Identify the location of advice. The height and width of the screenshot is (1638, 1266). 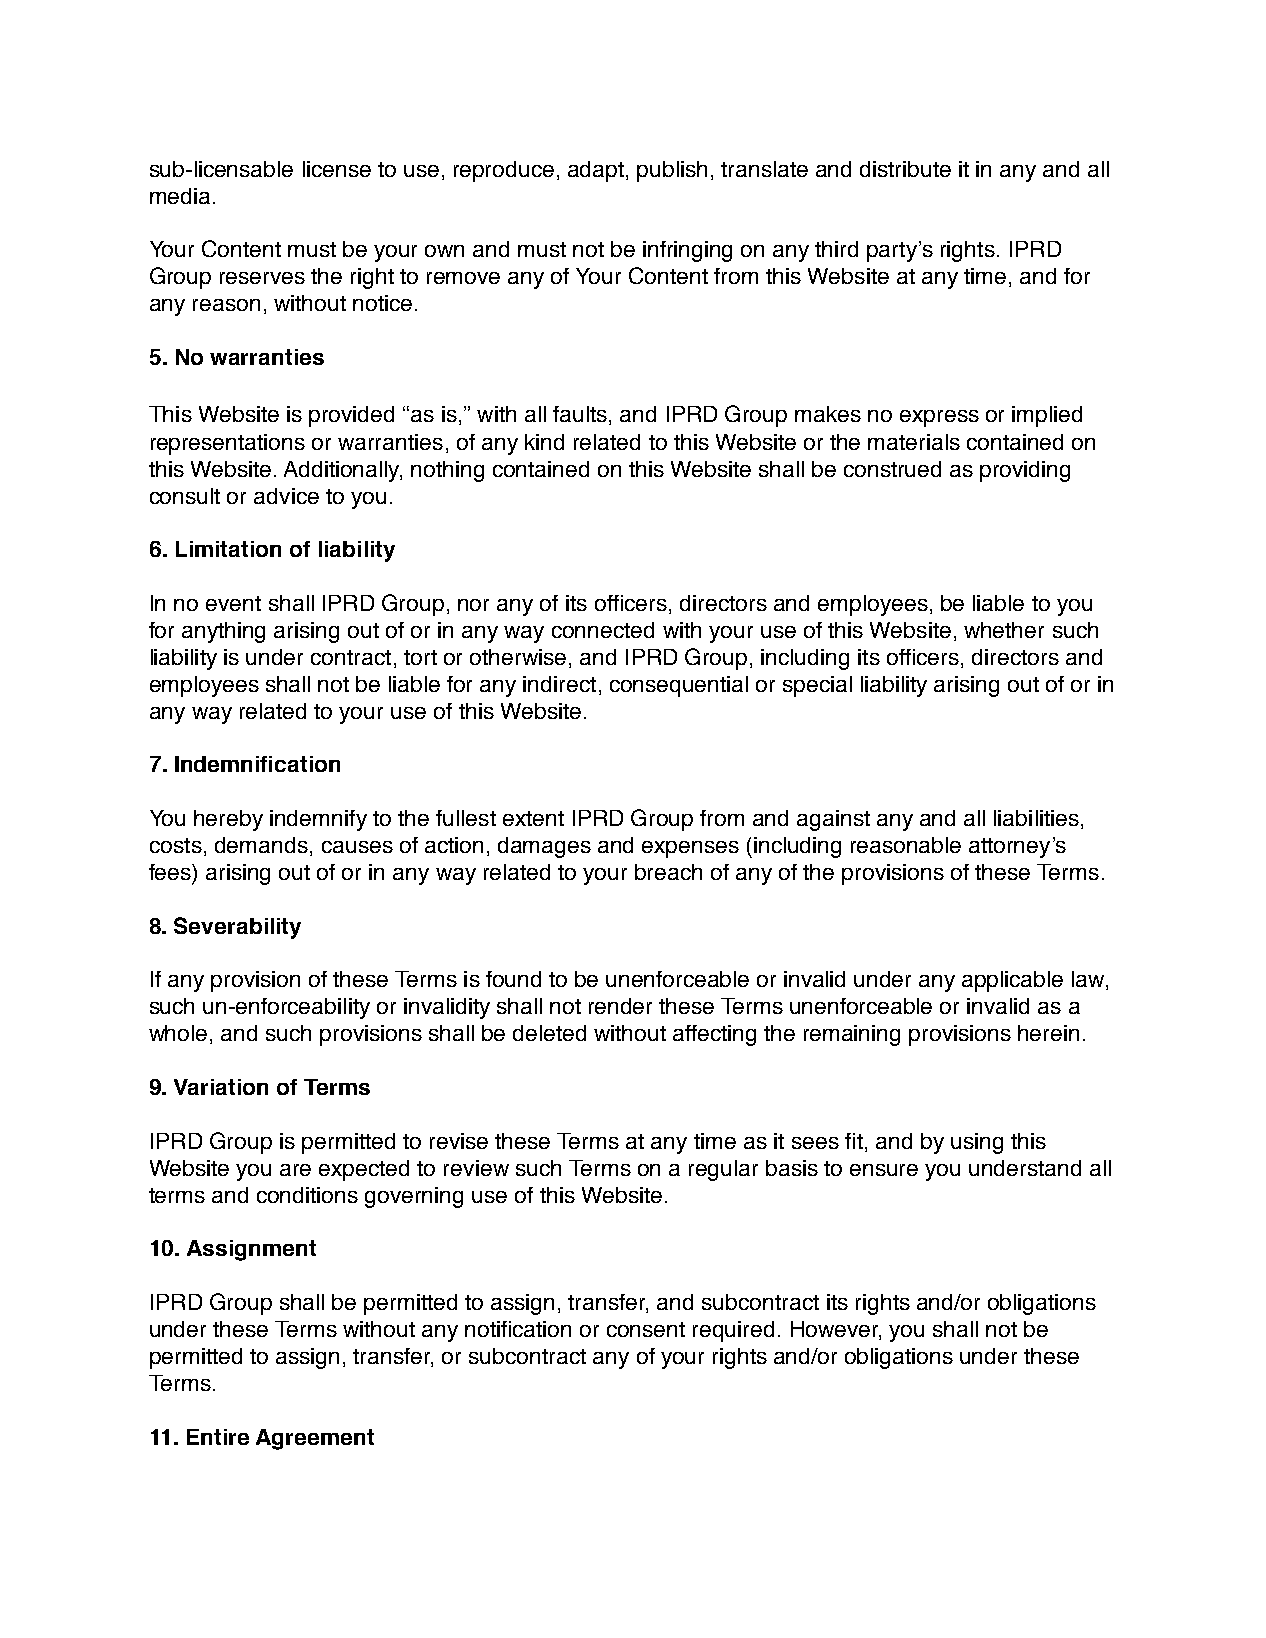
(286, 496).
